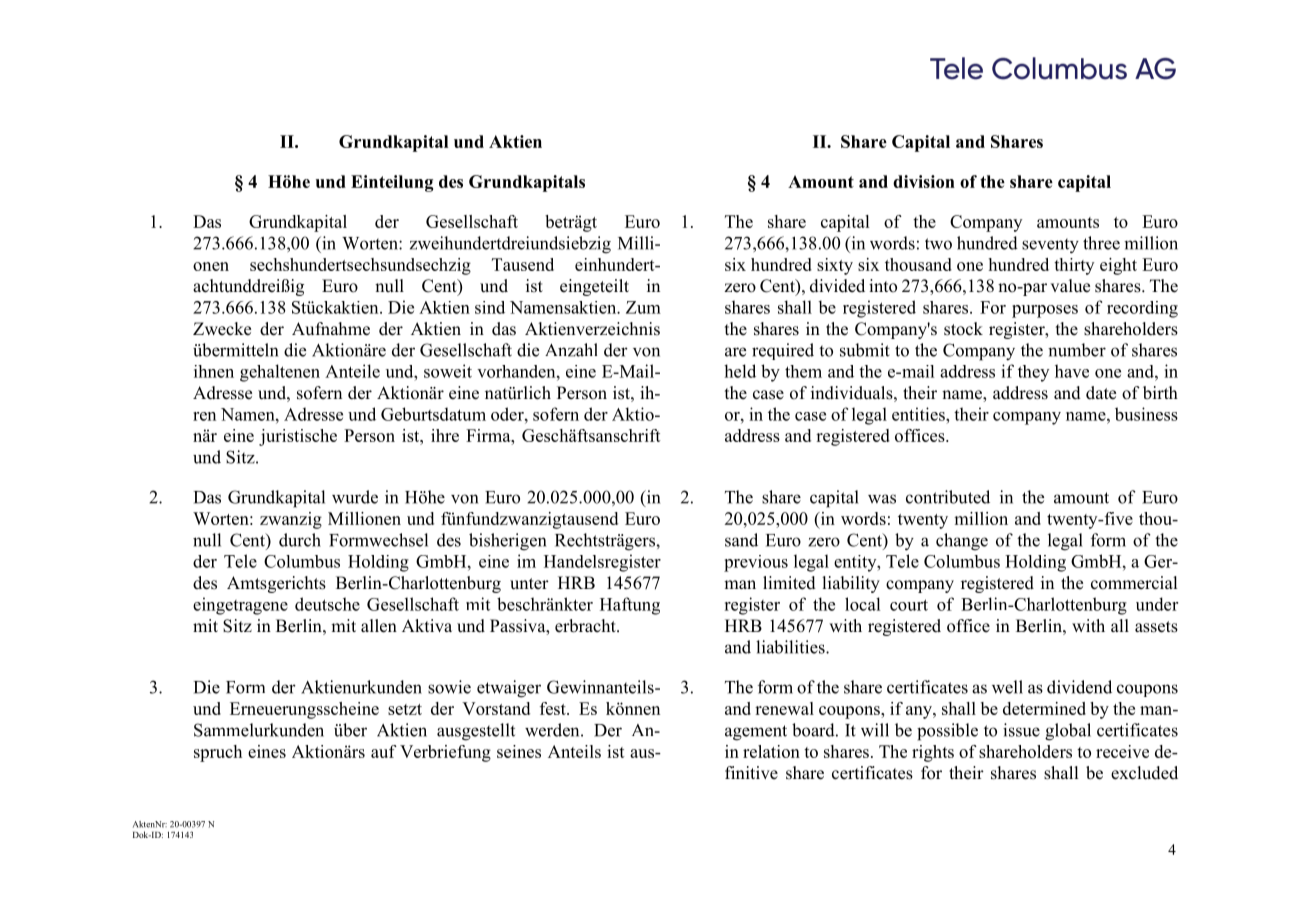 This screenshot has width=1308, height=924. I want to click on seventy, so click(1050, 246).
